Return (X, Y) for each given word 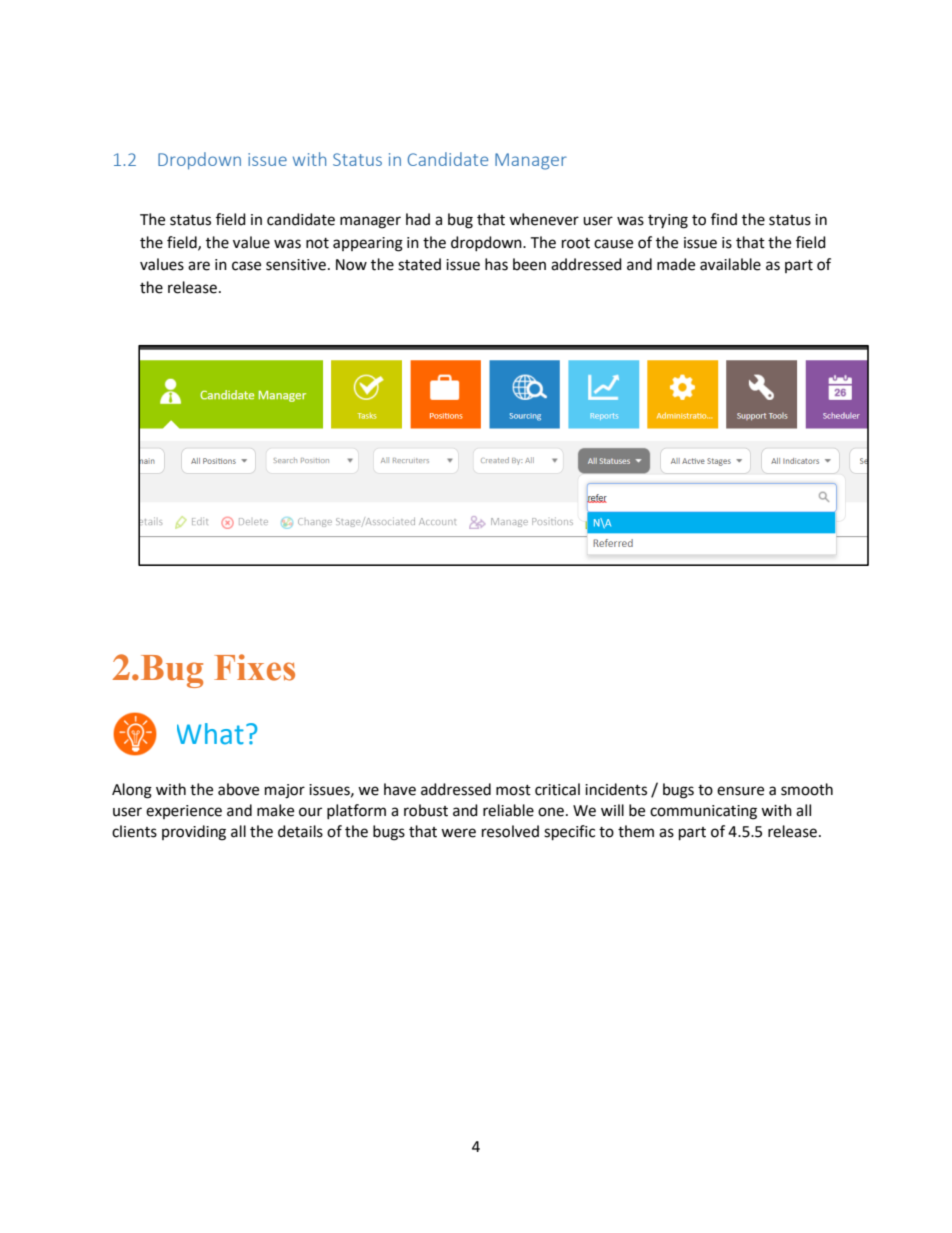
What (210, 734)
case (246, 266)
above (238, 789)
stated (419, 264)
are (199, 266)
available (730, 264)
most (513, 790)
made (676, 264)
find (724, 219)
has (496, 264)
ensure (740, 791)
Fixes (254, 667)
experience (184, 812)
